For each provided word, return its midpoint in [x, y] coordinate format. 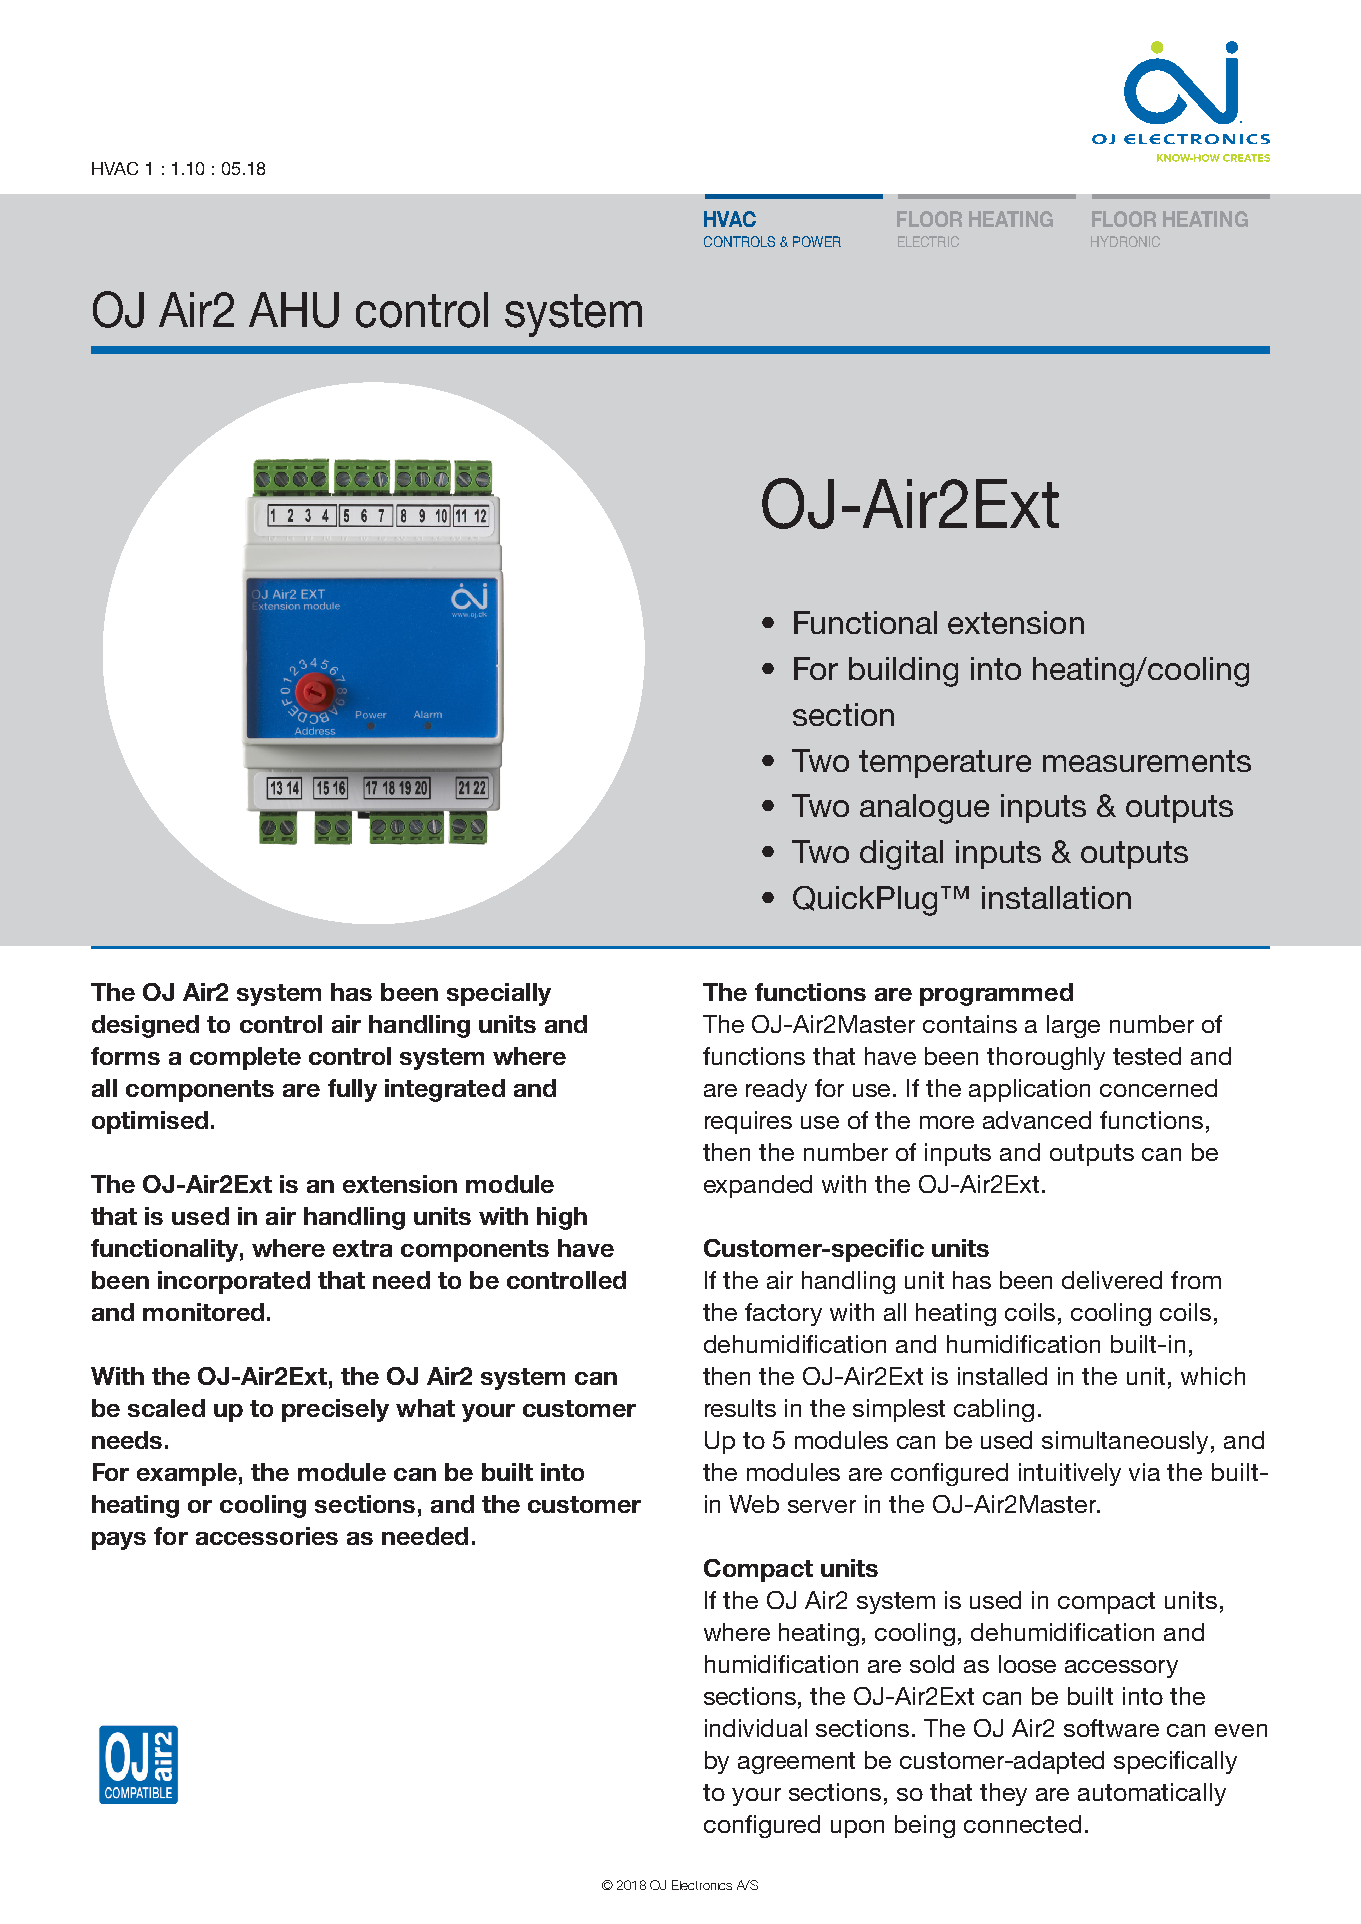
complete [245, 1058]
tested [1147, 1056]
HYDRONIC [1125, 241]
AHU [294, 310]
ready [776, 1090]
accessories [267, 1536]
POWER [817, 241]
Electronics [702, 1885]
